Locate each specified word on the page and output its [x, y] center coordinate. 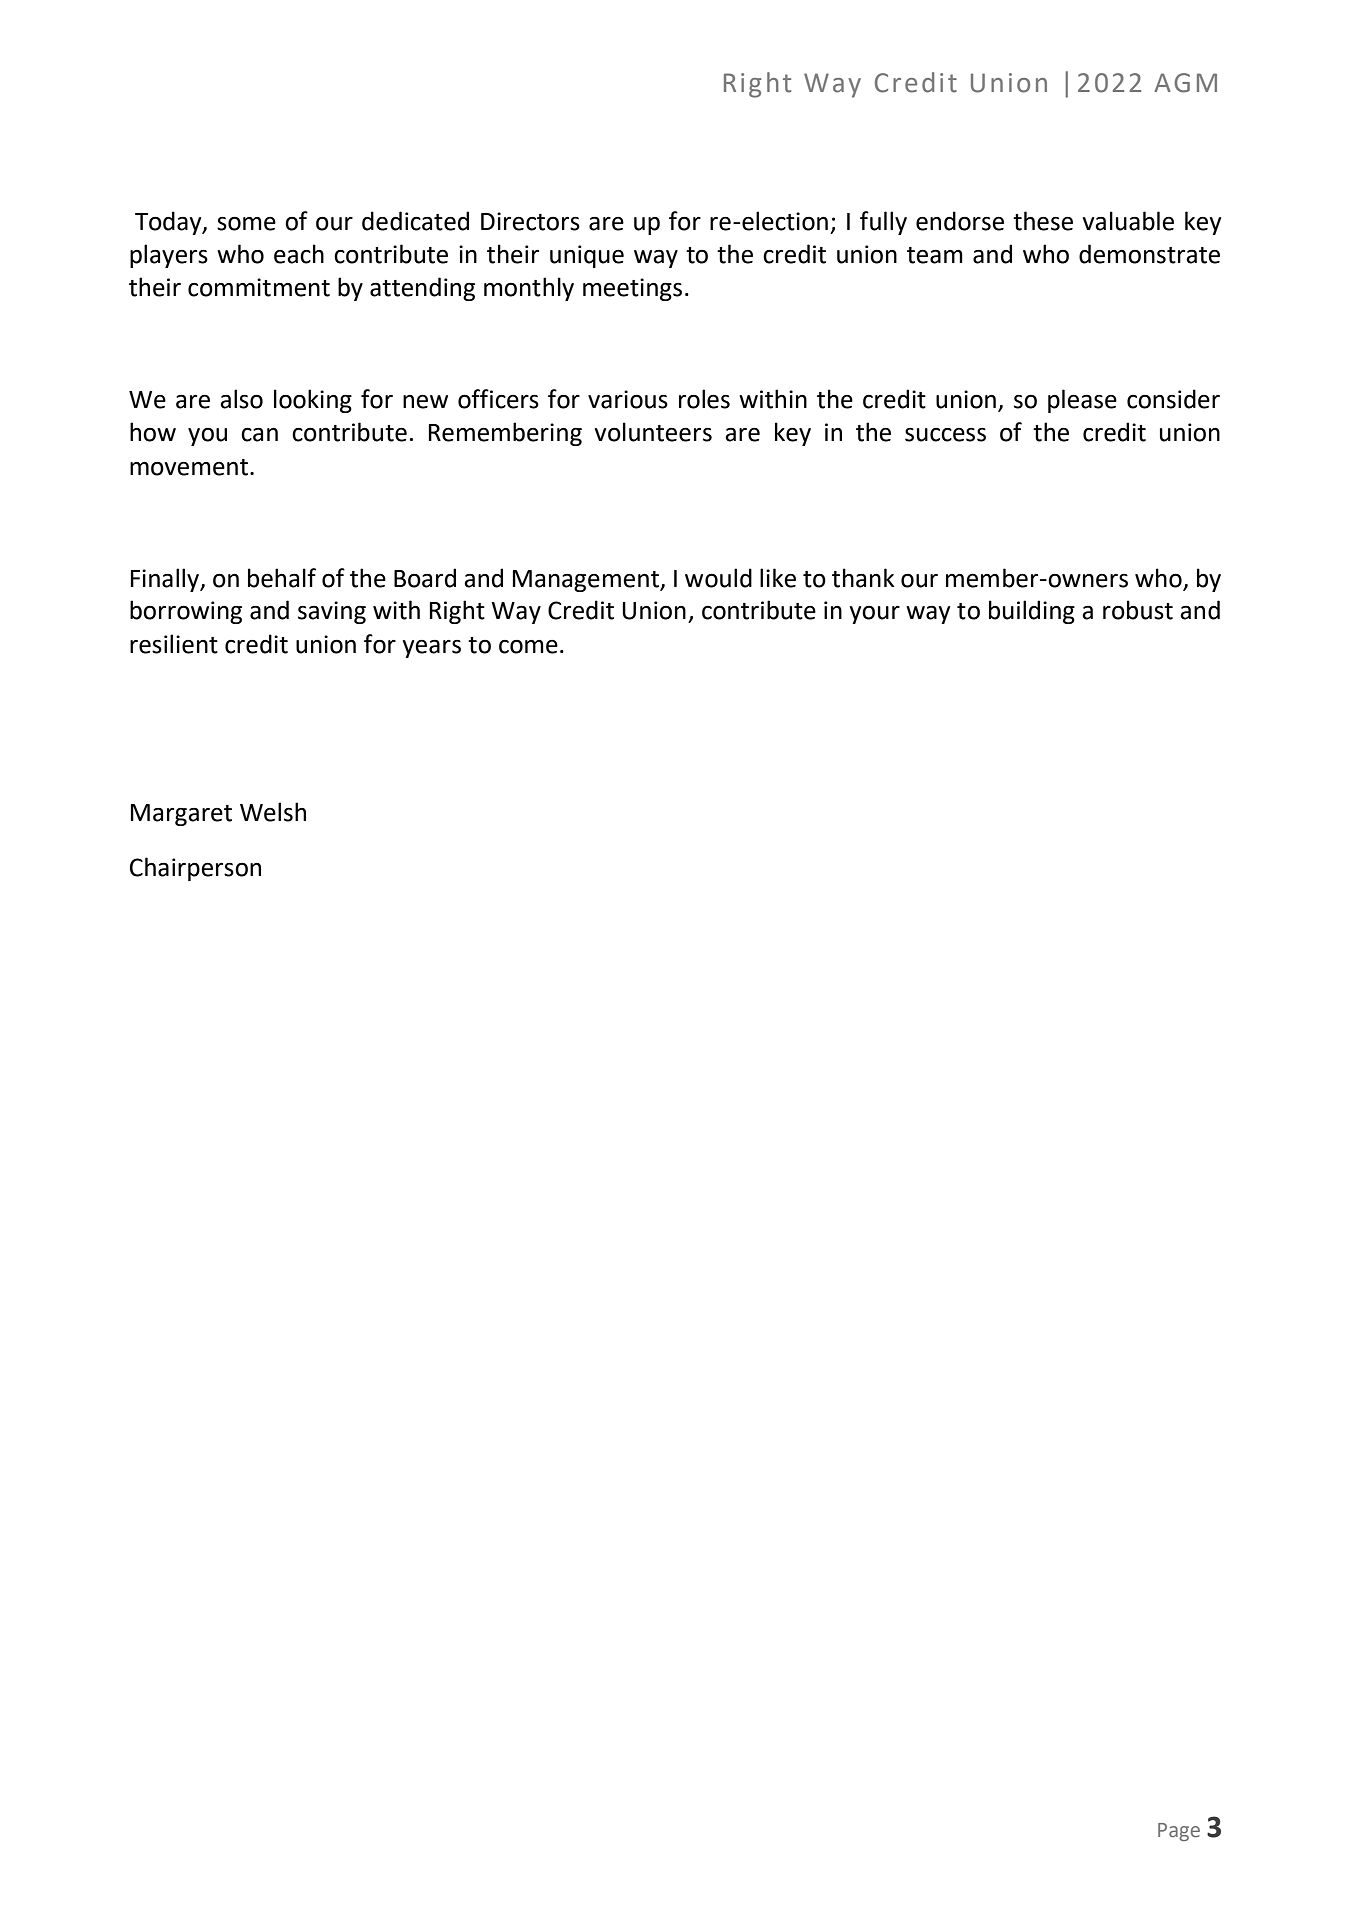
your [875, 615]
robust [1138, 610]
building [1032, 612]
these [1043, 221]
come [528, 646]
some [246, 223]
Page [1179, 1832]
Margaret [181, 815]
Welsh [273, 812]
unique [587, 256]
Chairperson [195, 869]
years [432, 649]
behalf [282, 578]
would [718, 578]
